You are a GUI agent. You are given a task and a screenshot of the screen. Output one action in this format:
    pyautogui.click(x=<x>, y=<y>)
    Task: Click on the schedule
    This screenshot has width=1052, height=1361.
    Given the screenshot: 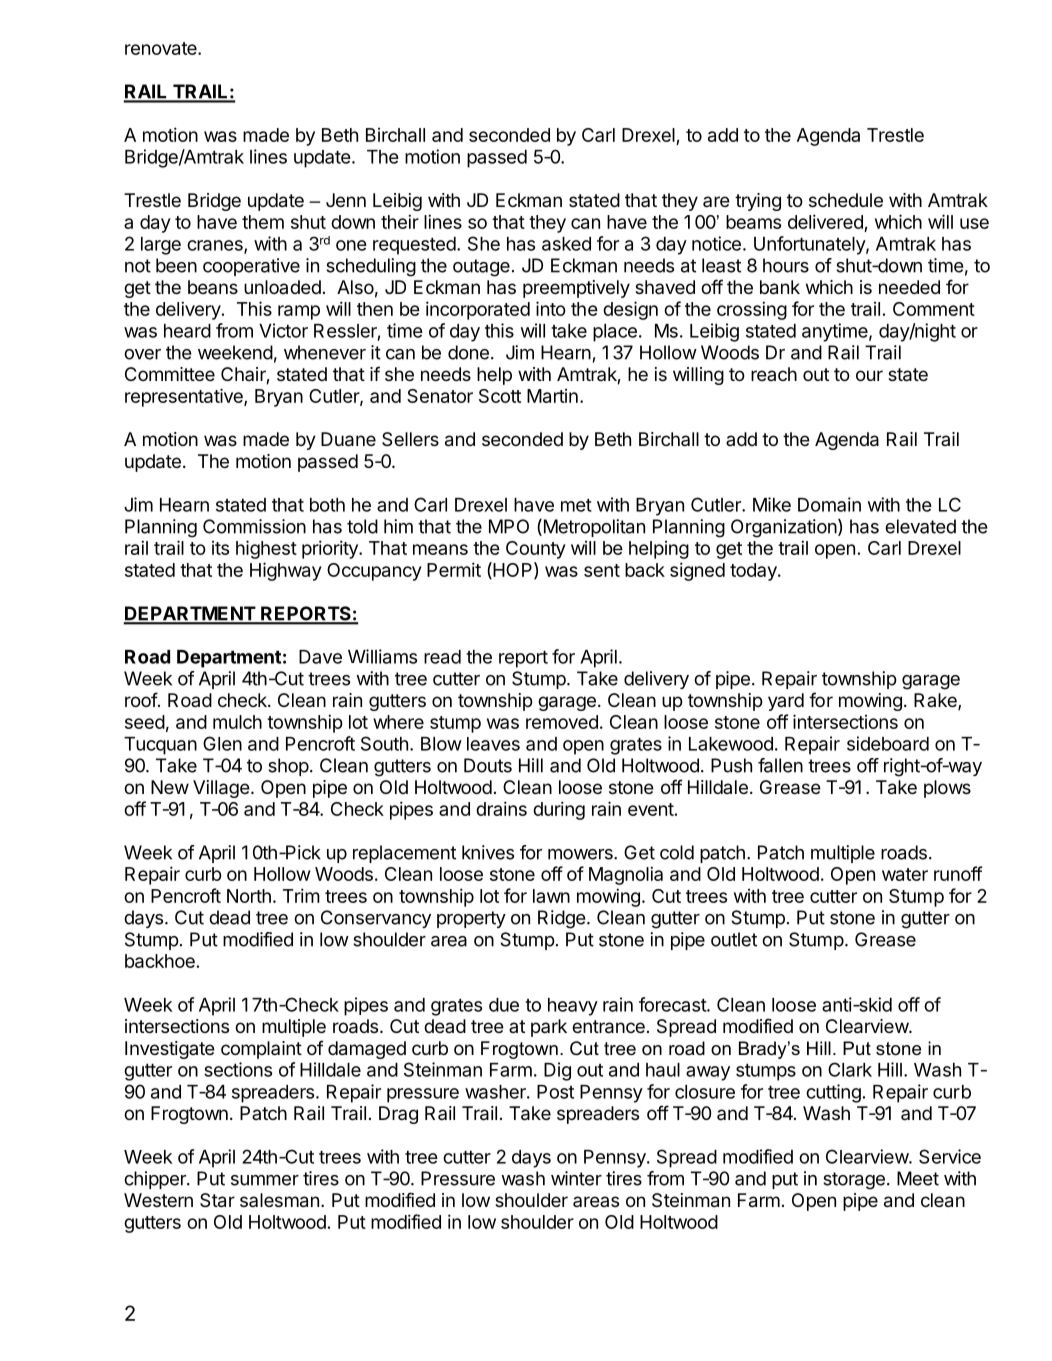 What is the action you would take?
    pyautogui.click(x=846, y=200)
